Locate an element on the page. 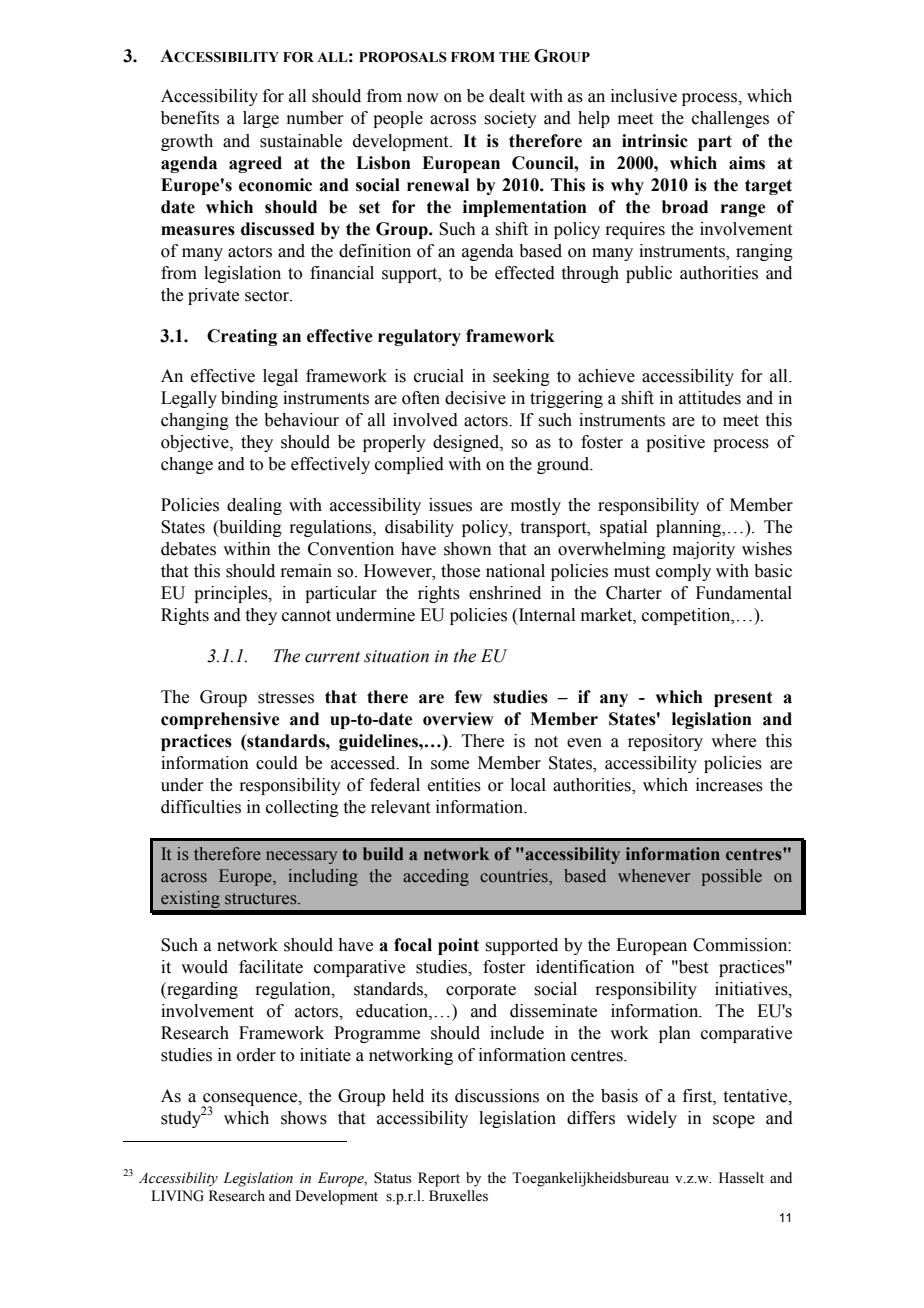 This image has width=924, height=1308. enshrined is located at coordinates (505, 593).
